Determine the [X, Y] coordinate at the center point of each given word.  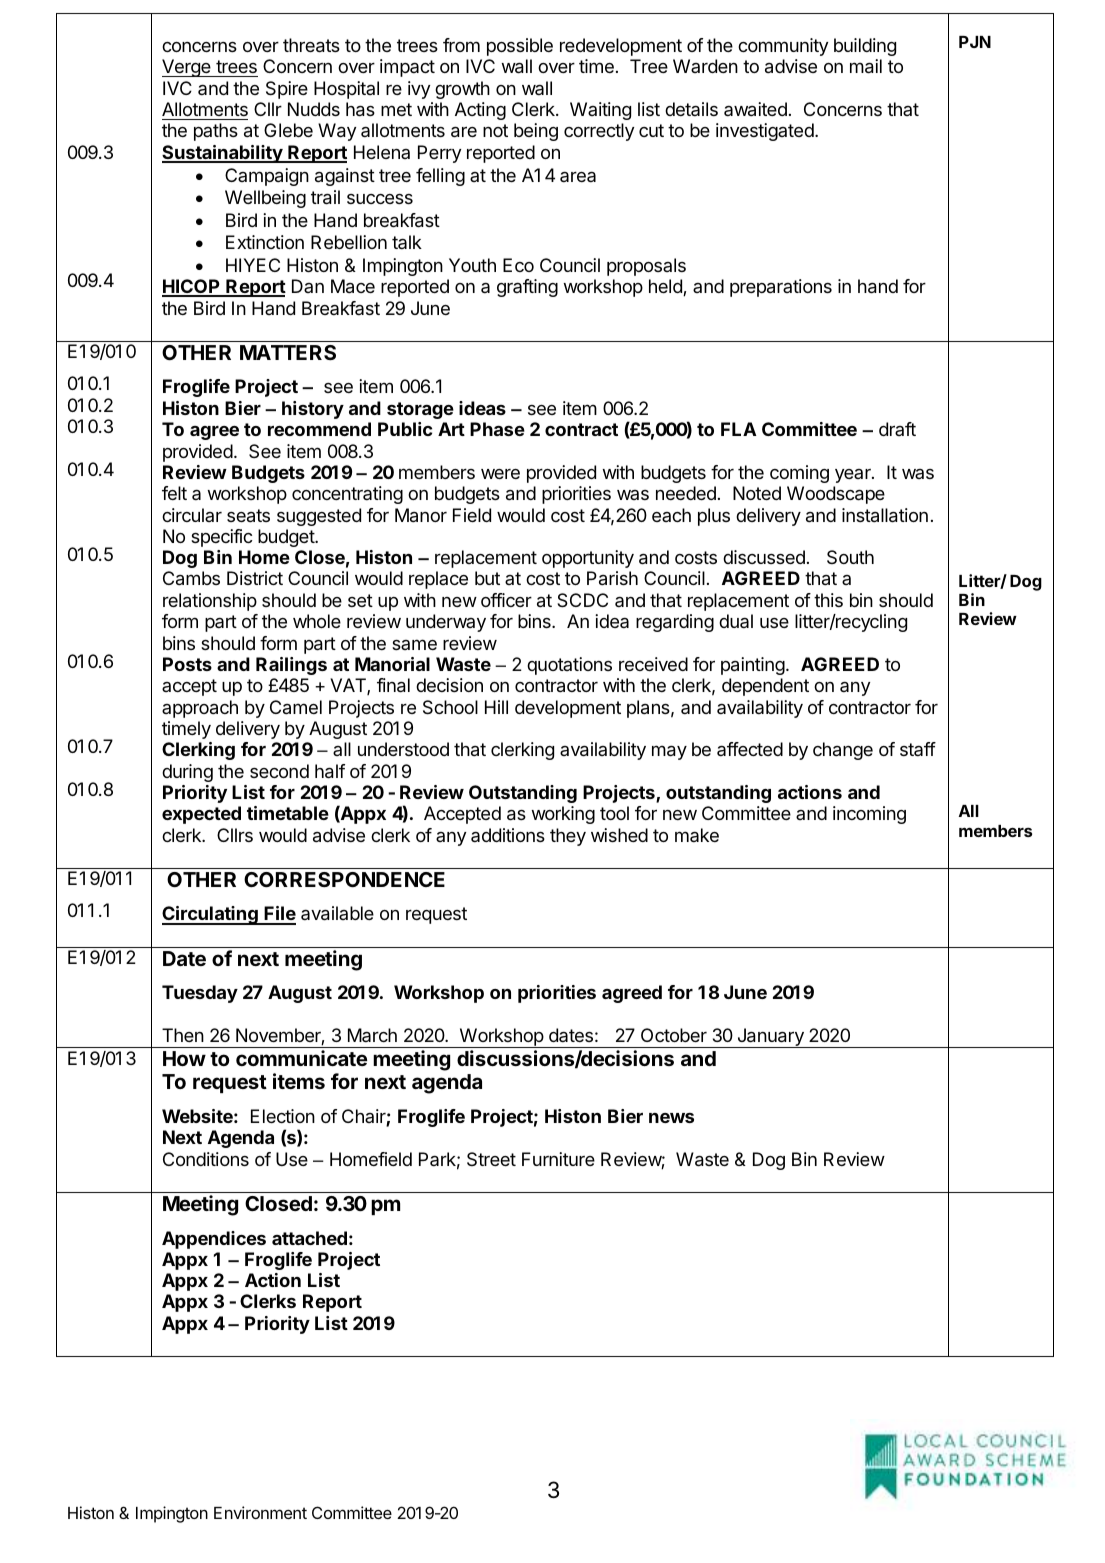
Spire [287, 90]
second [279, 771]
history [313, 410]
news [671, 1118]
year [854, 476]
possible [520, 47]
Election [283, 1116]
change [843, 751]
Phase [497, 429]
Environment [260, 1512]
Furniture [558, 1159]
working [563, 815]
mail [866, 66]
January [770, 1038]
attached [309, 1238]
